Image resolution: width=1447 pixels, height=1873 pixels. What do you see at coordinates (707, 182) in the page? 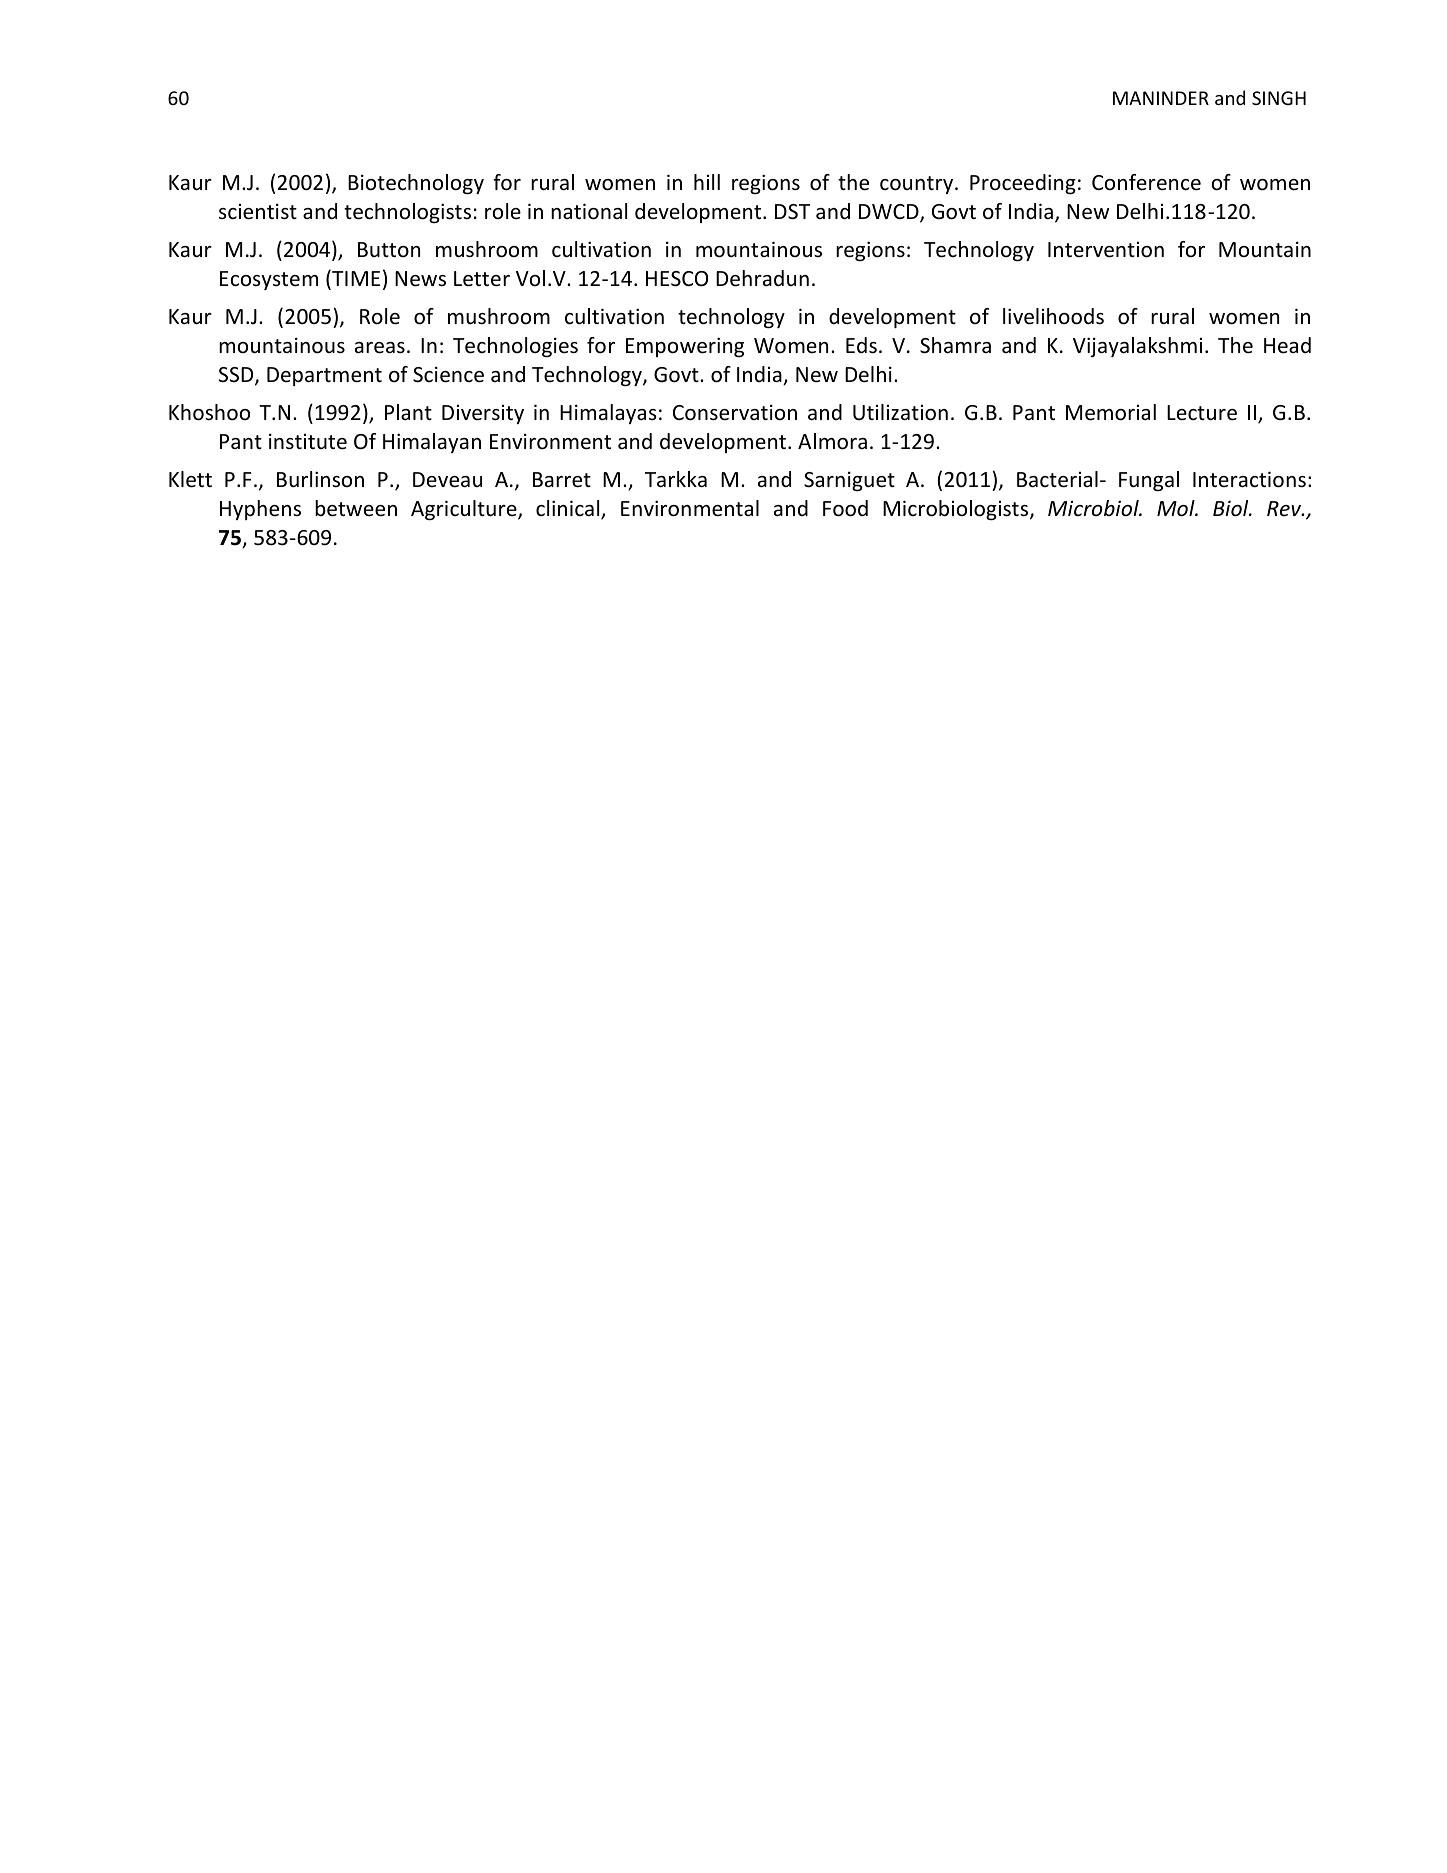
I see `hill` at bounding box center [707, 182].
